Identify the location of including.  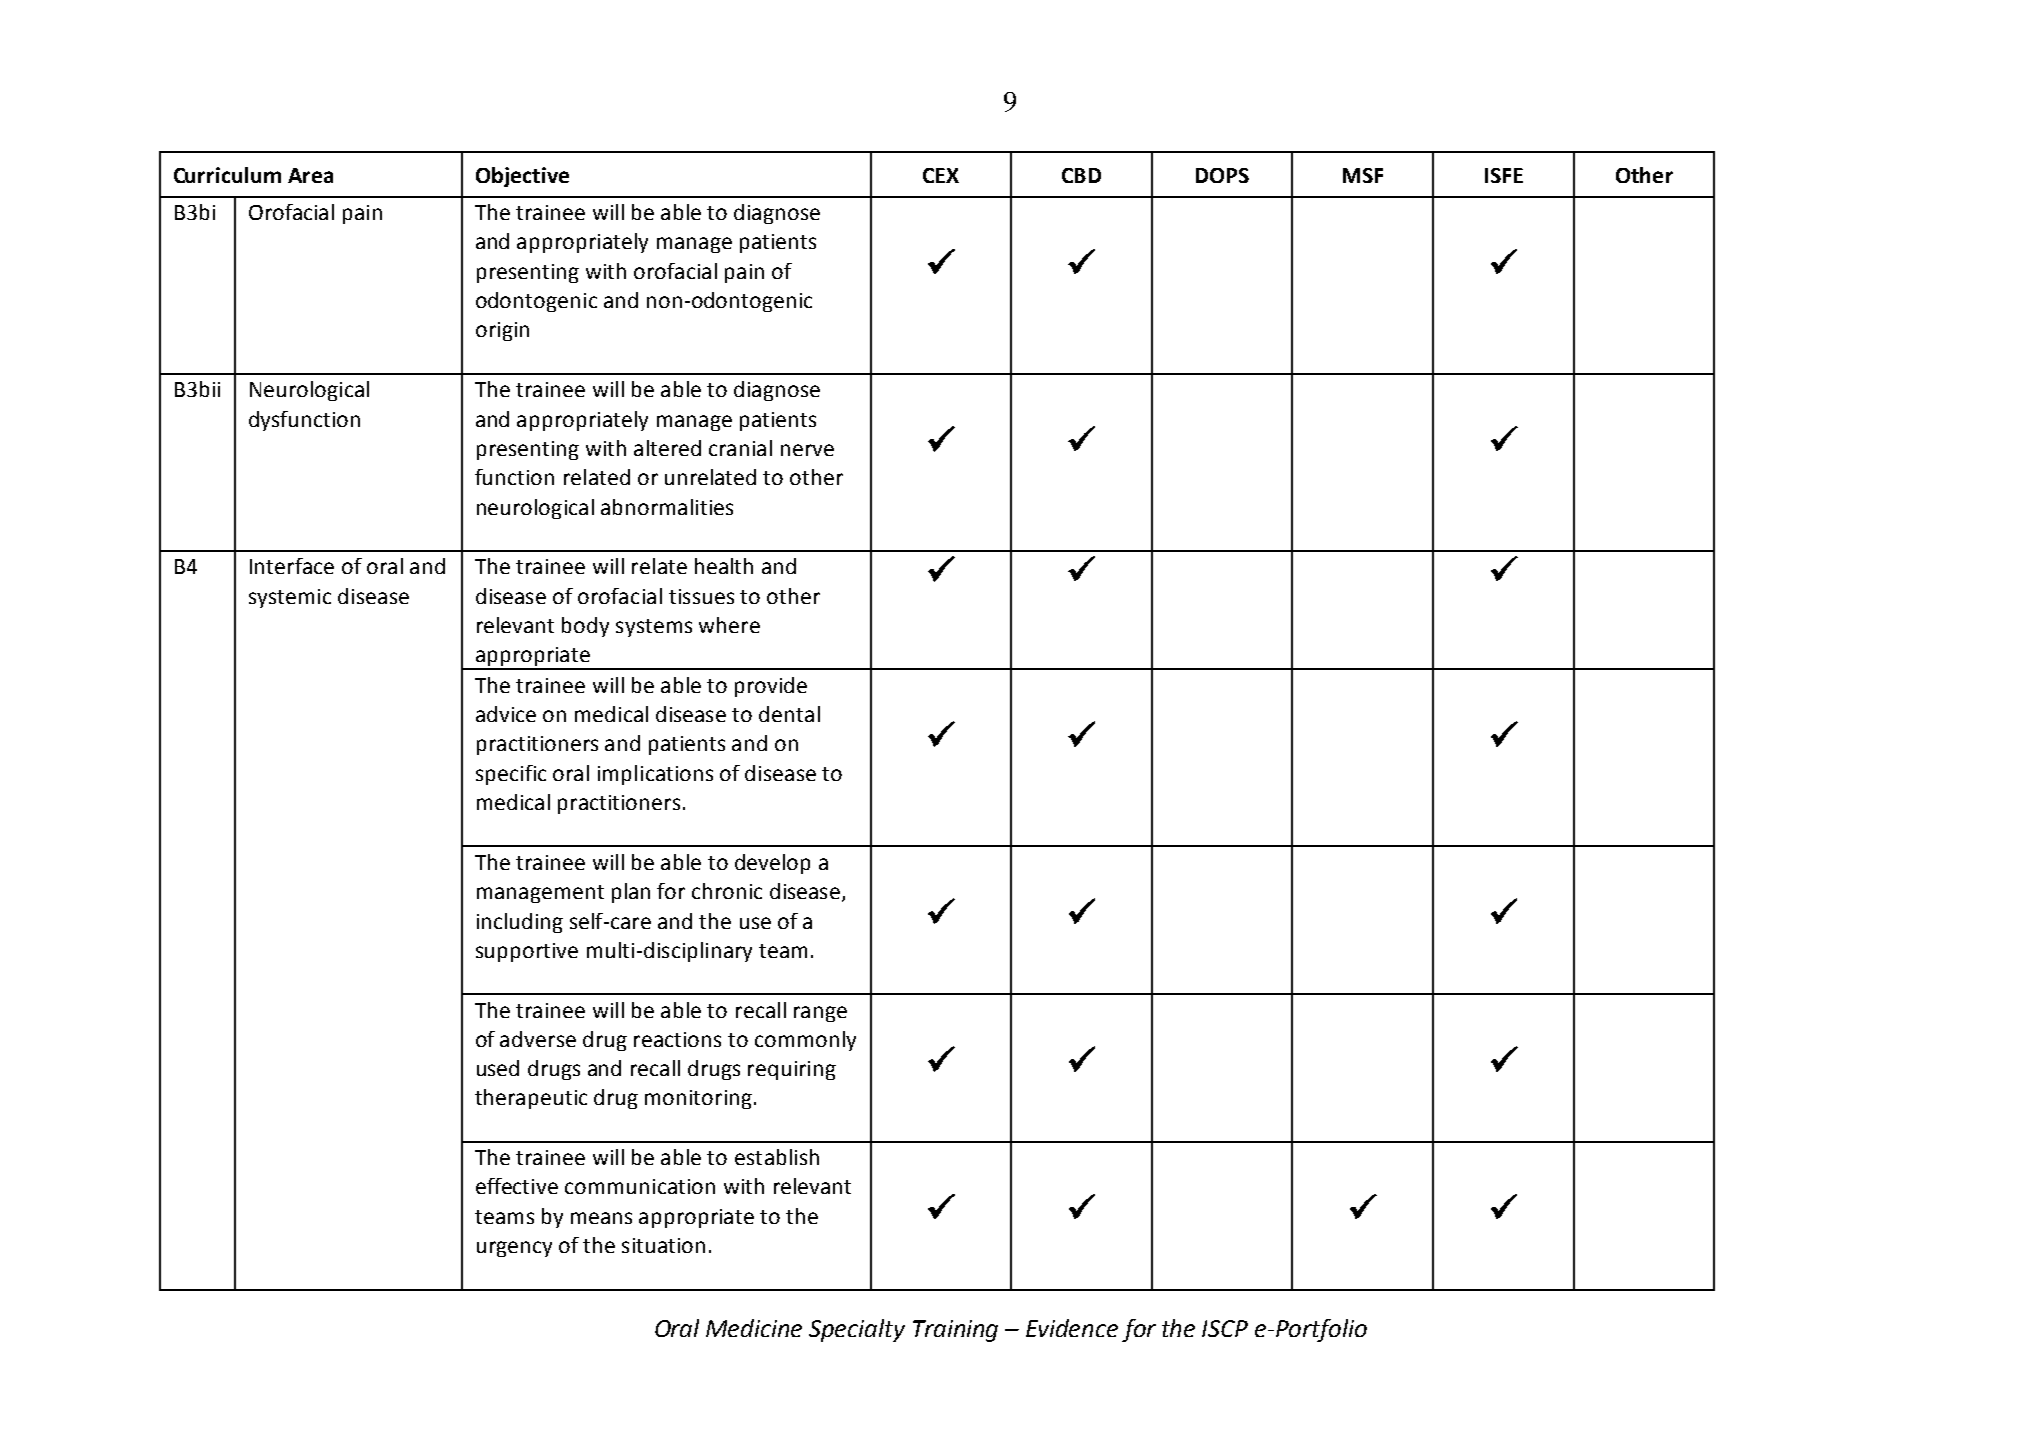
(520, 923).
